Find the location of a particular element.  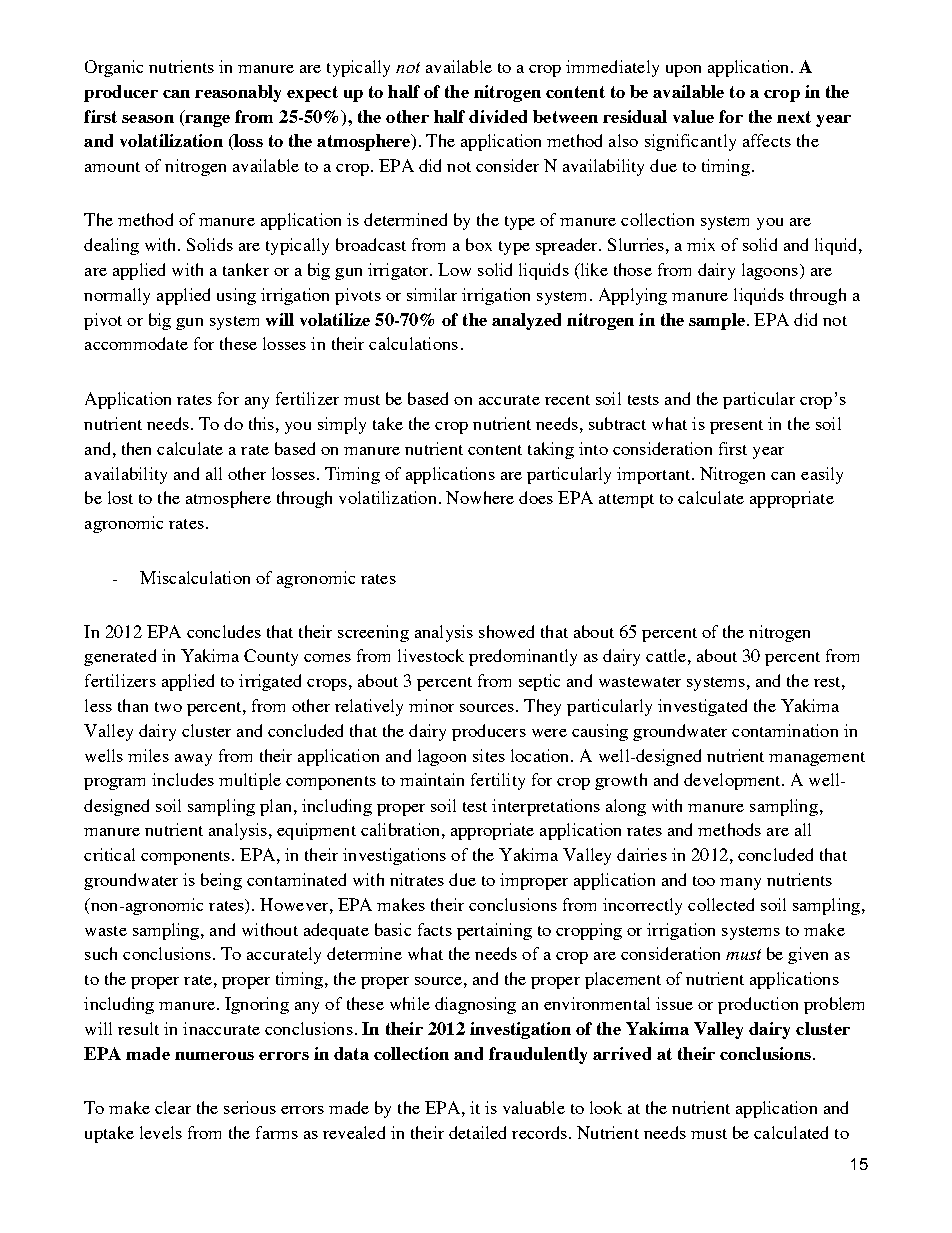

present is located at coordinates (736, 427).
